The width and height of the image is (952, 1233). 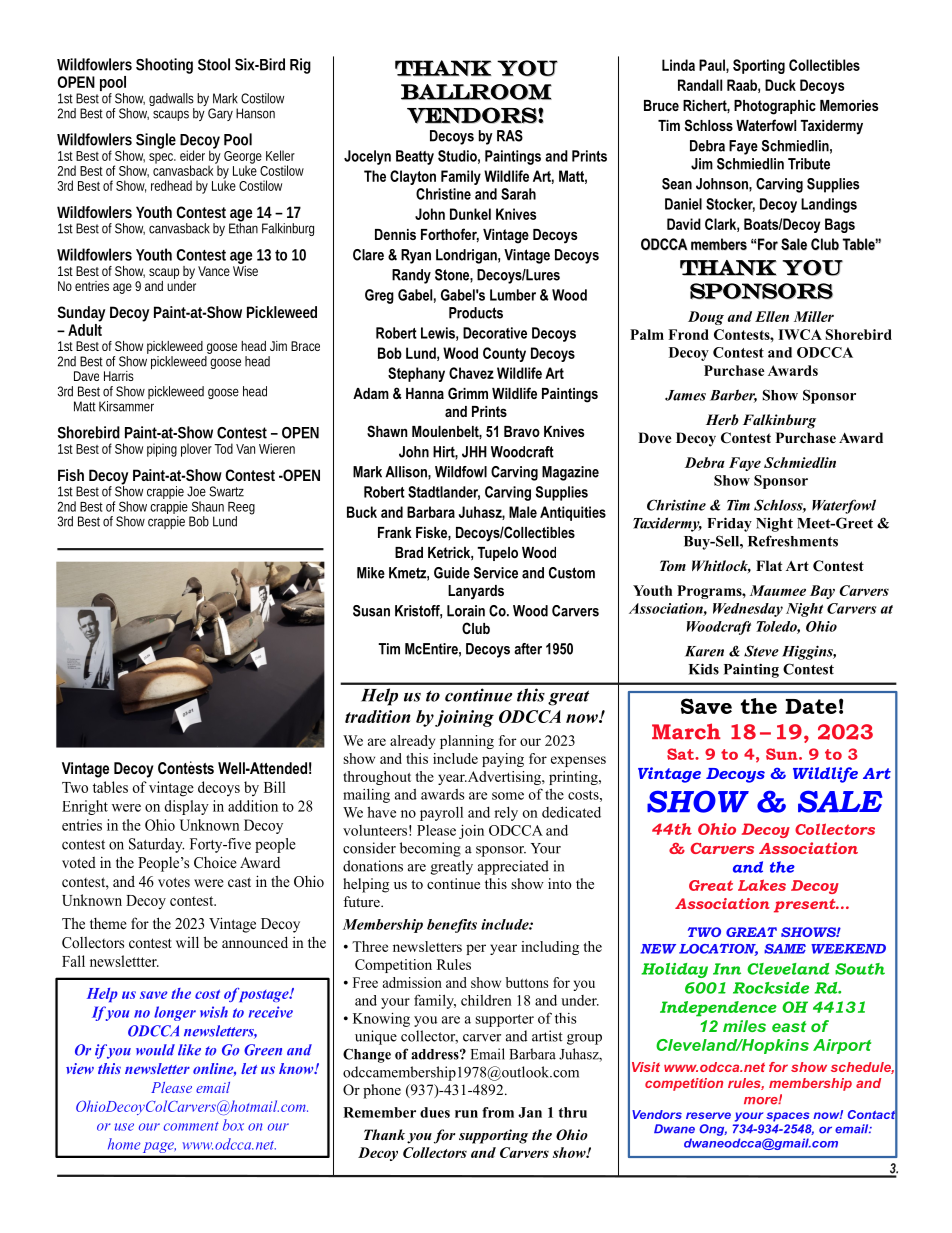 I want to click on comment, so click(x=191, y=1126).
